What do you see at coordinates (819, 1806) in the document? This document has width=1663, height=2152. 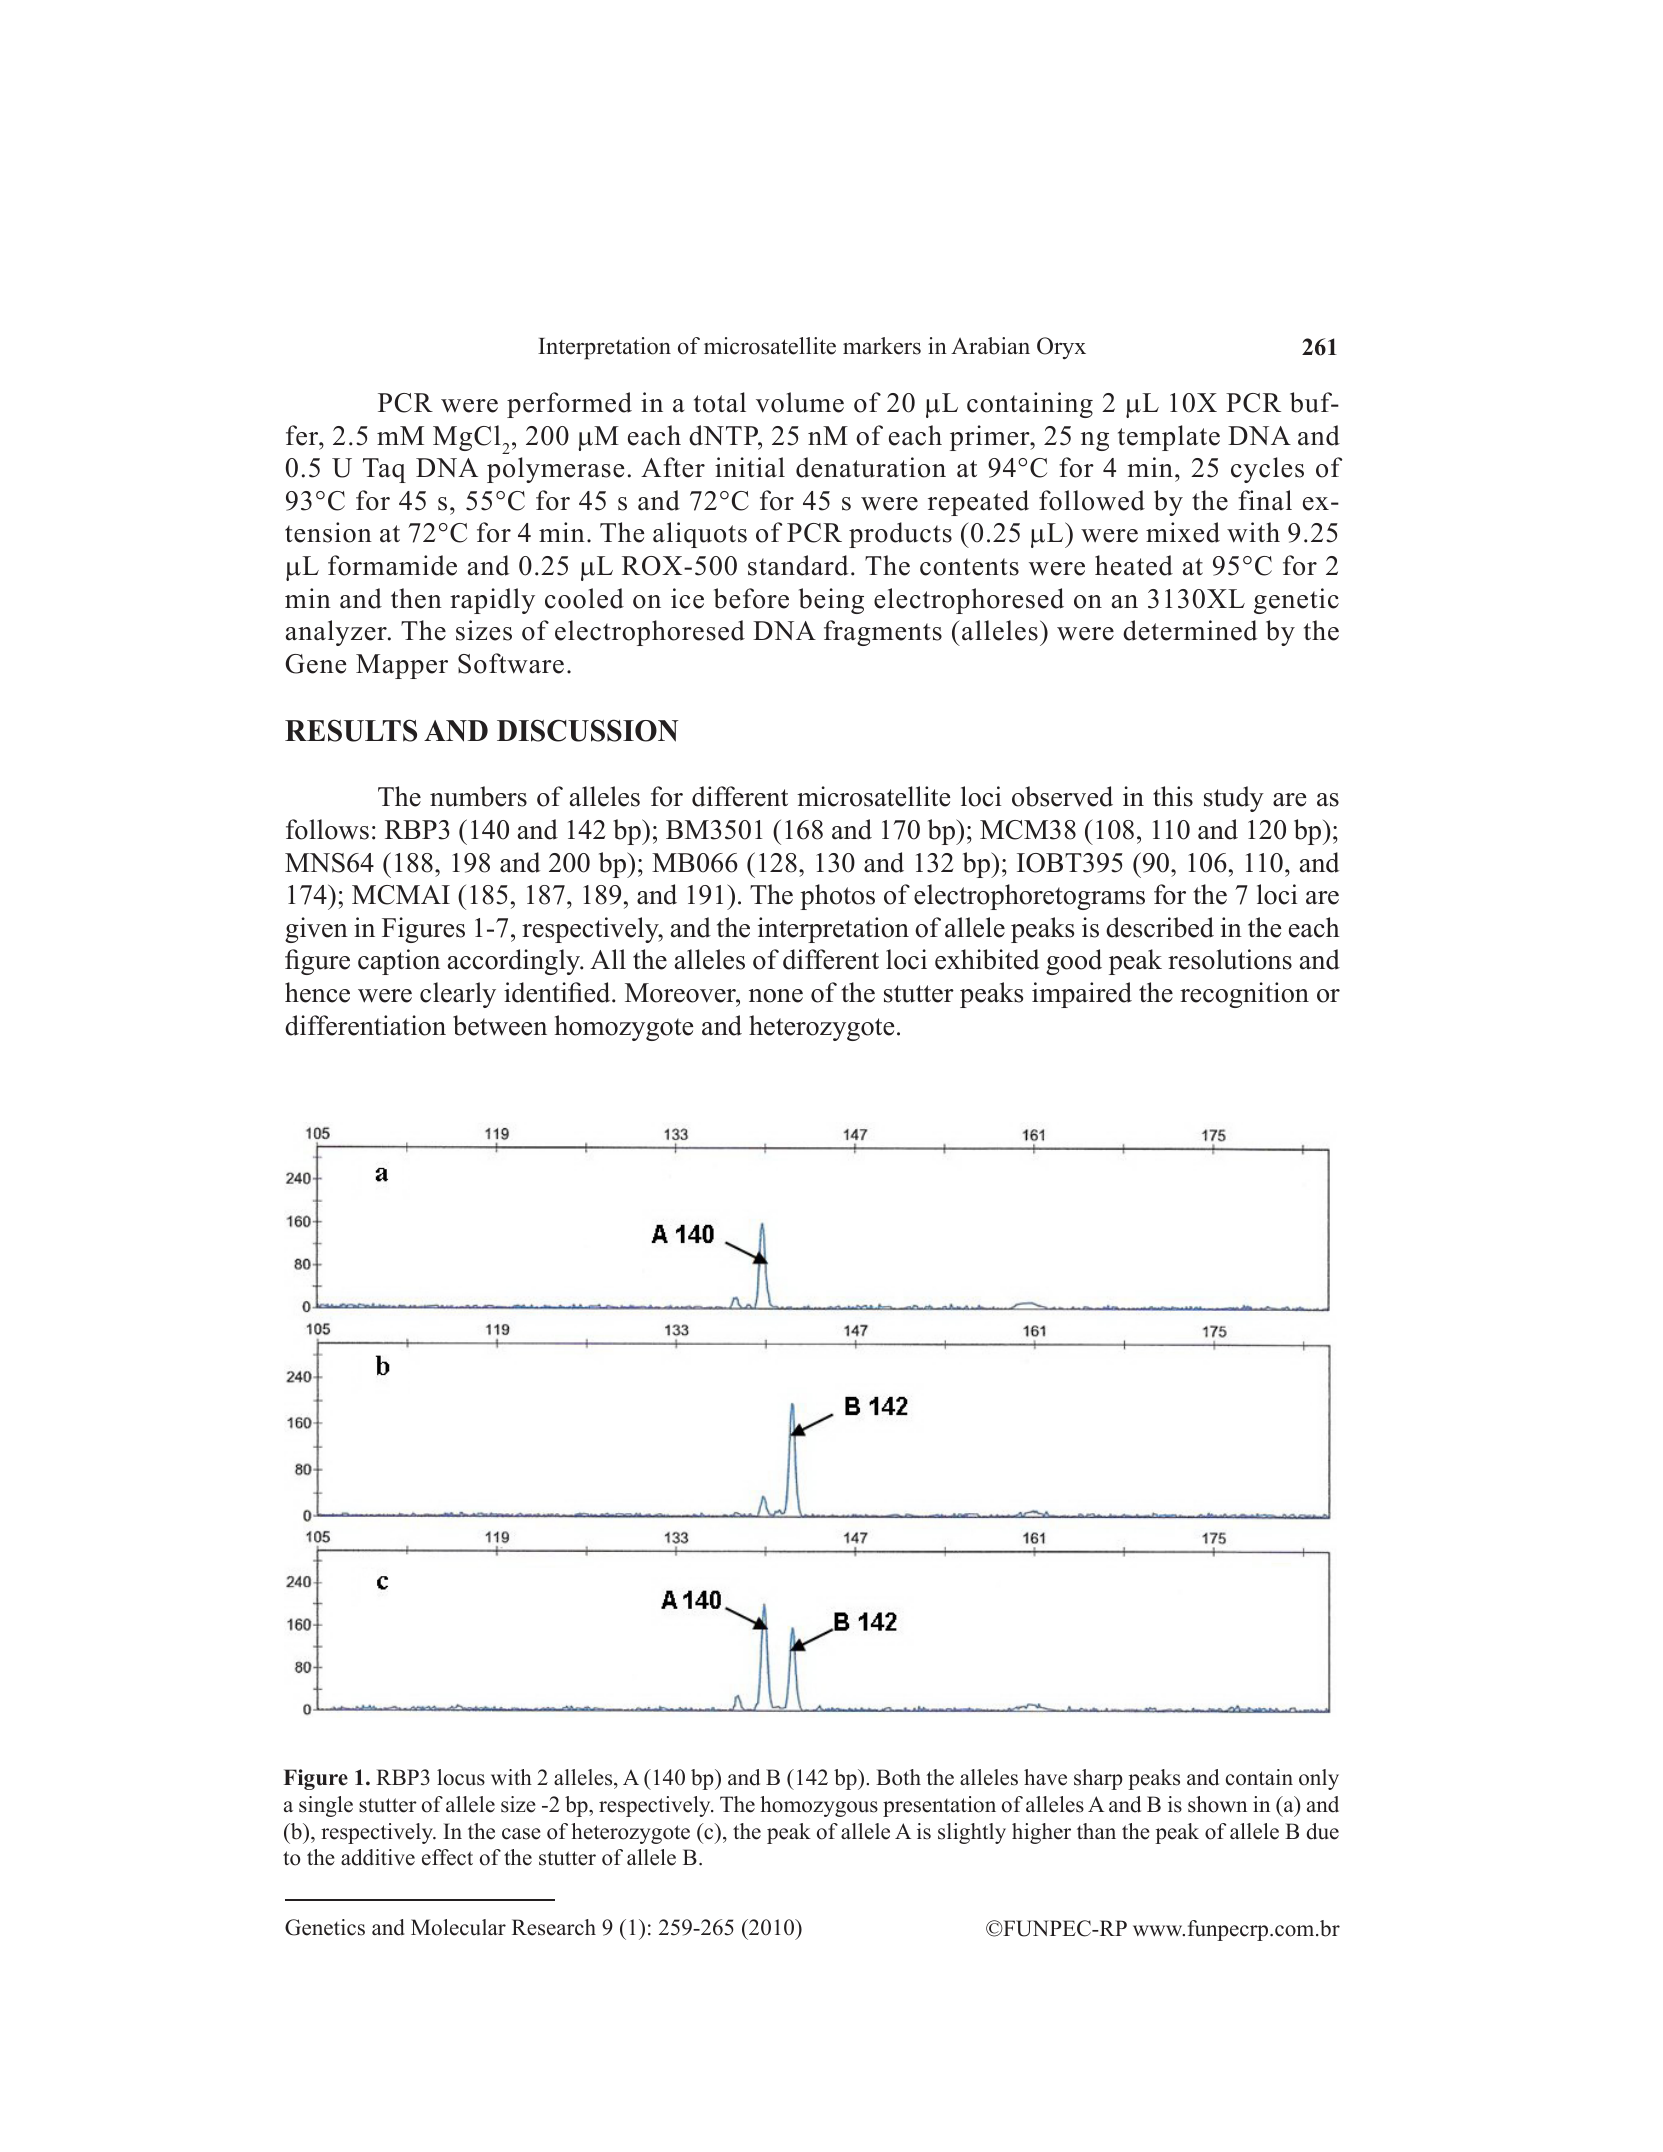 I see `homozygous` at bounding box center [819, 1806].
